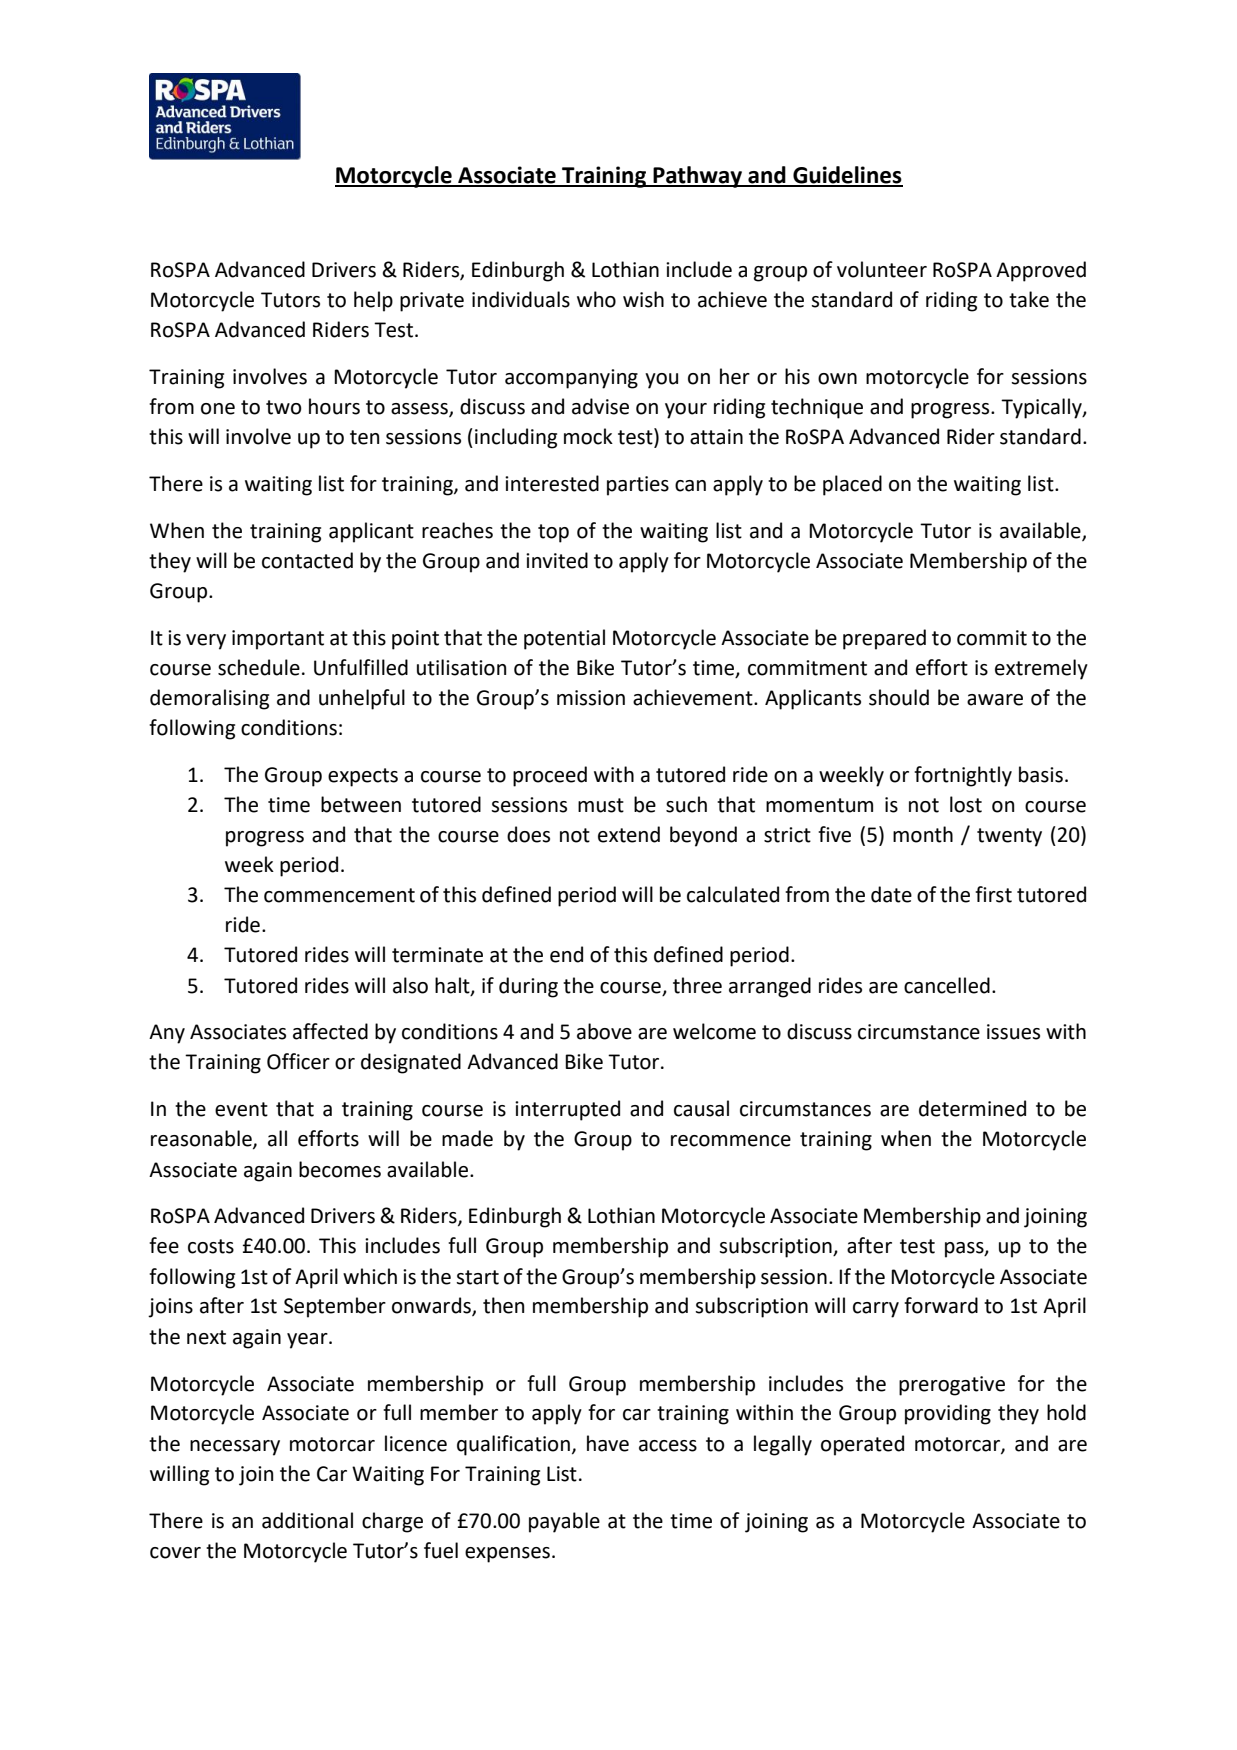  Describe the element at coordinates (432, 302) in the image. I see `private` at that location.
